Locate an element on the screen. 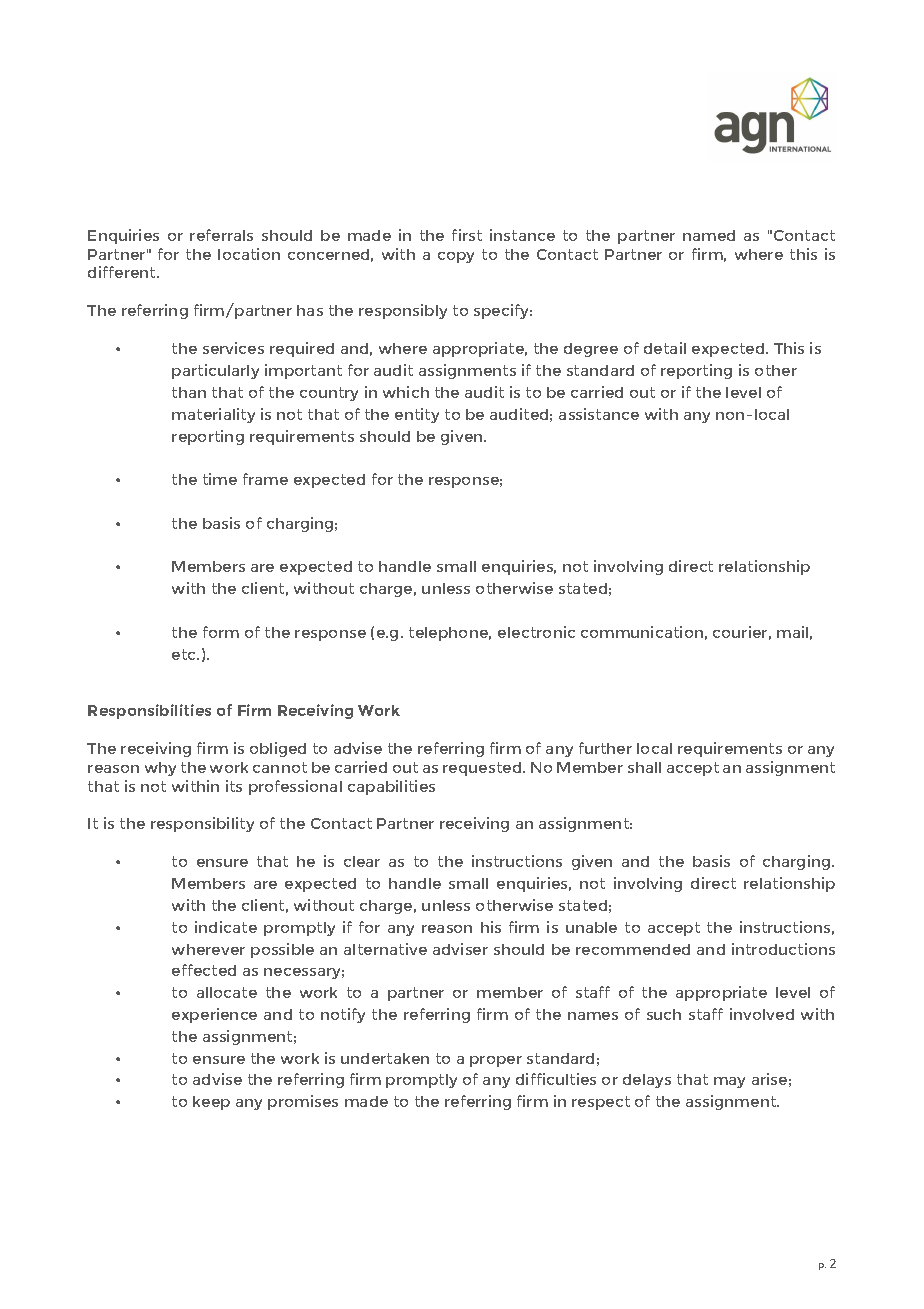 The height and width of the screenshot is (1309, 924). copy is located at coordinates (456, 257).
